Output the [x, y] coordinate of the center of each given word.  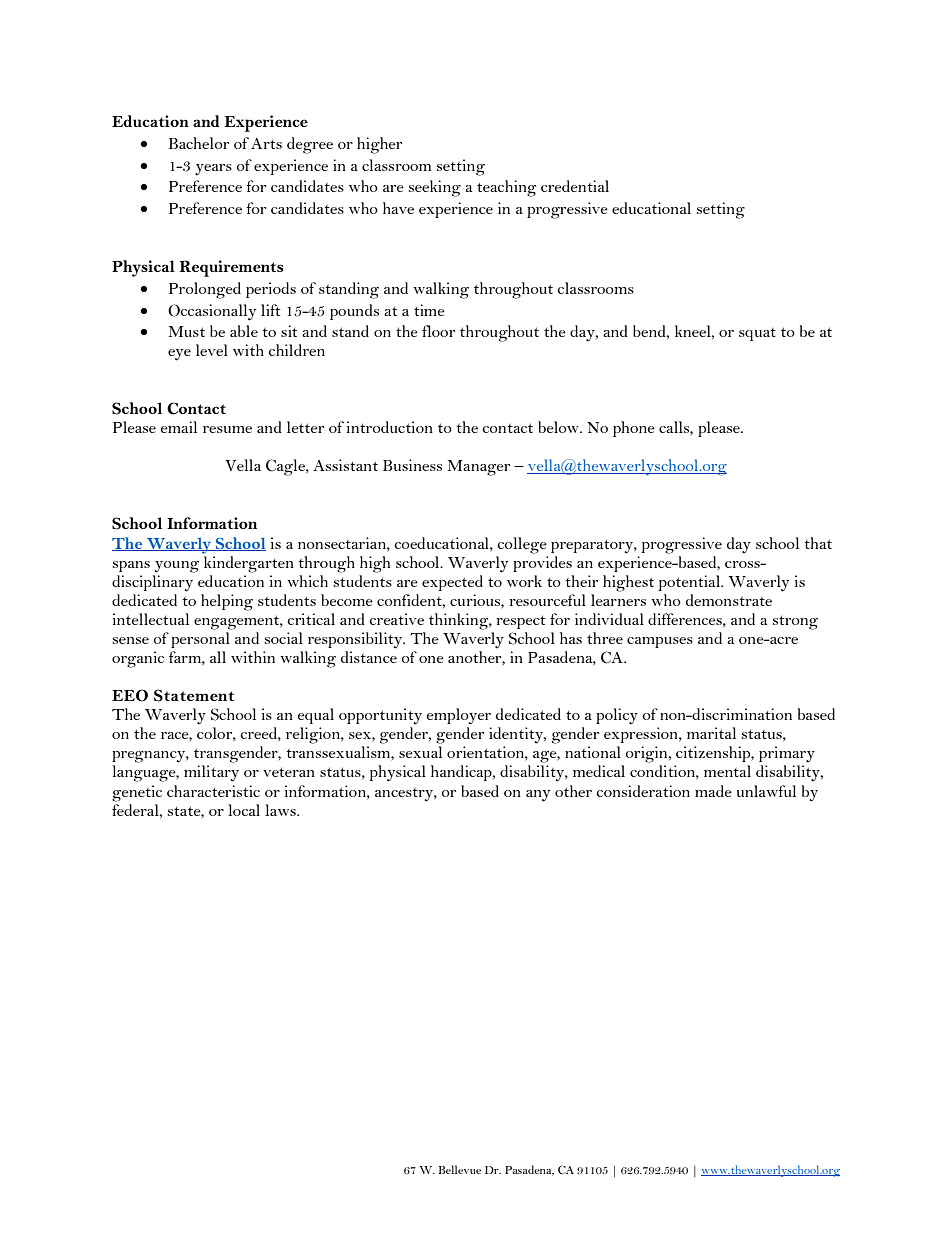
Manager [478, 468]
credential [575, 186]
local [244, 810]
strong [795, 623]
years [213, 170]
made [713, 791]
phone [634, 429]
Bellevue [460, 1169]
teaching [506, 188]
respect [520, 622]
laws [281, 810]
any [538, 796]
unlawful [766, 791]
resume [227, 429]
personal [200, 640]
